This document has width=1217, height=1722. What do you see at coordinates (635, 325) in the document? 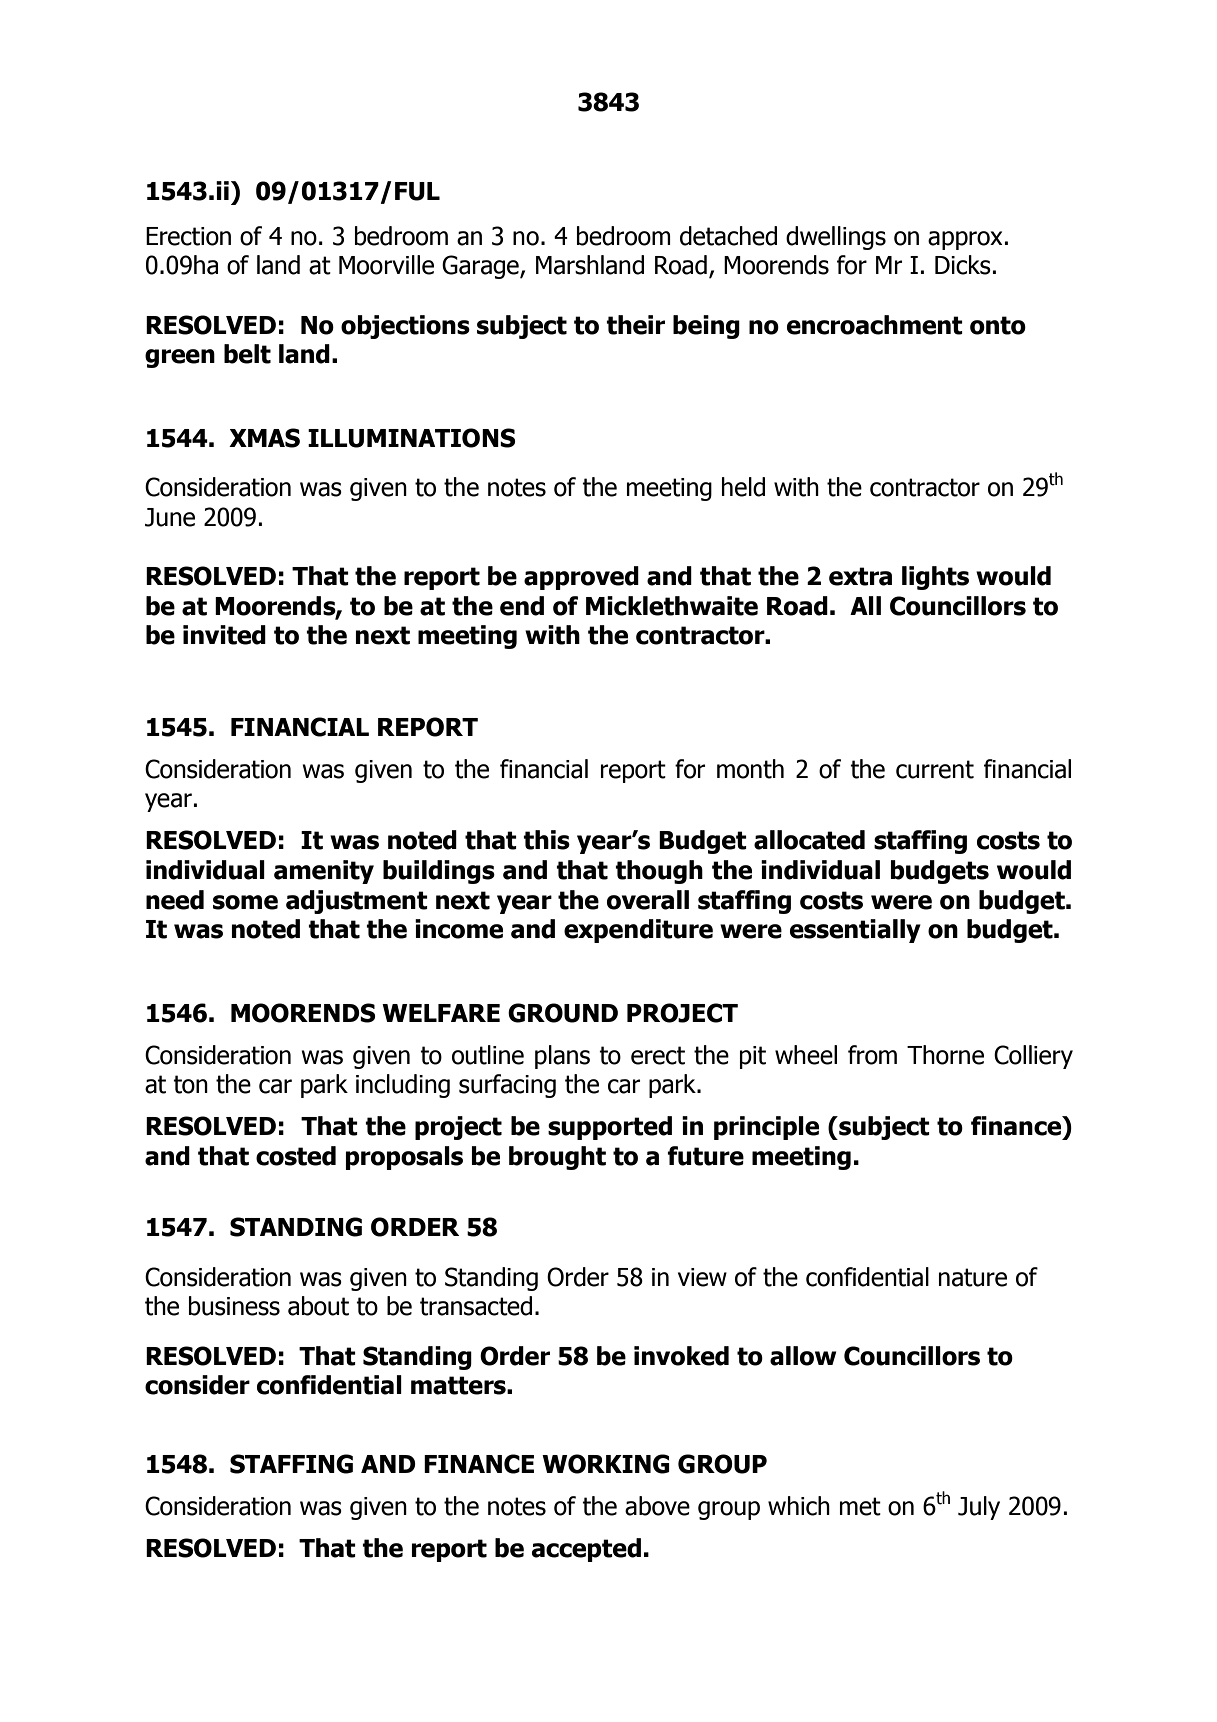
I see `their` at bounding box center [635, 325].
